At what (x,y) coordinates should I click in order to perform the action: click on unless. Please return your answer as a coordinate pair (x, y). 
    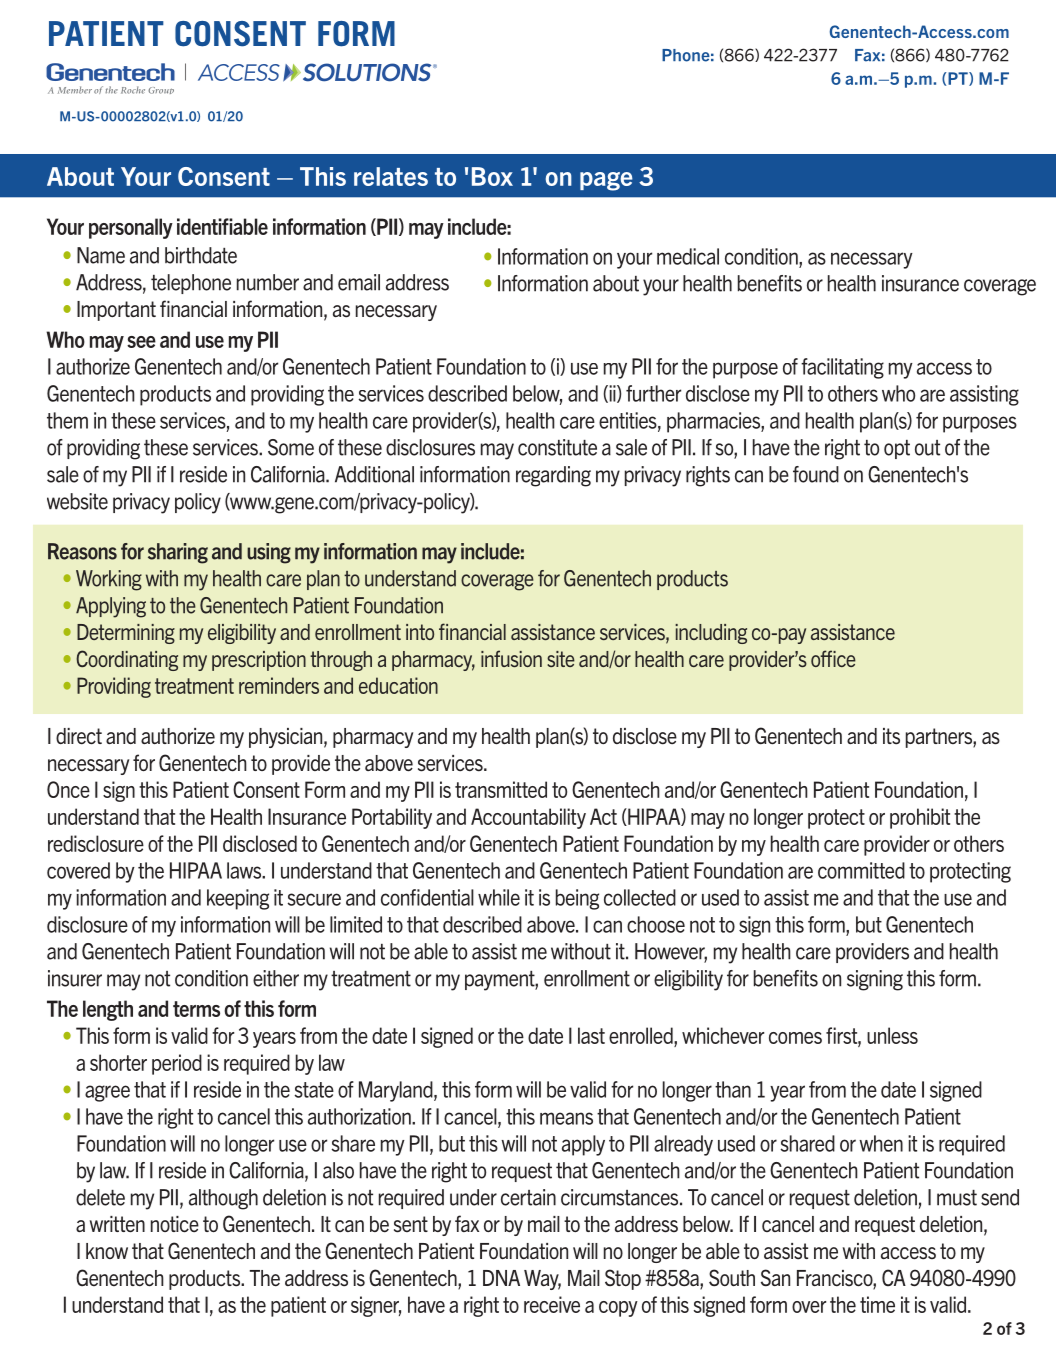
    Looking at the image, I should click on (892, 1035).
